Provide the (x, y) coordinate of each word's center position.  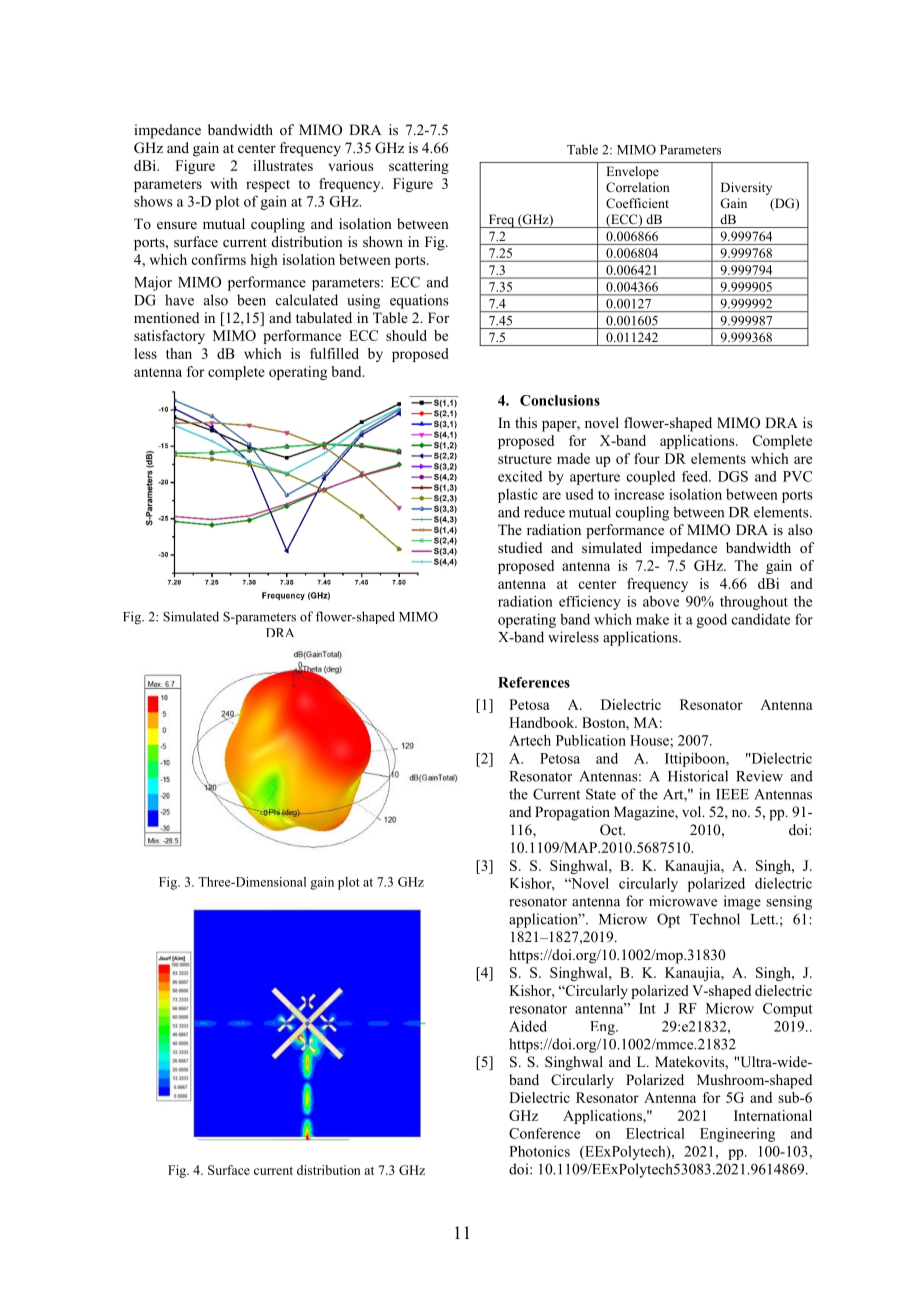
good (712, 621)
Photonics (539, 1151)
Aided (528, 1026)
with (224, 183)
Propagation (572, 813)
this (526, 422)
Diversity (746, 188)
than (179, 353)
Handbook (542, 722)
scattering (419, 167)
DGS (733, 476)
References (534, 682)
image (742, 902)
